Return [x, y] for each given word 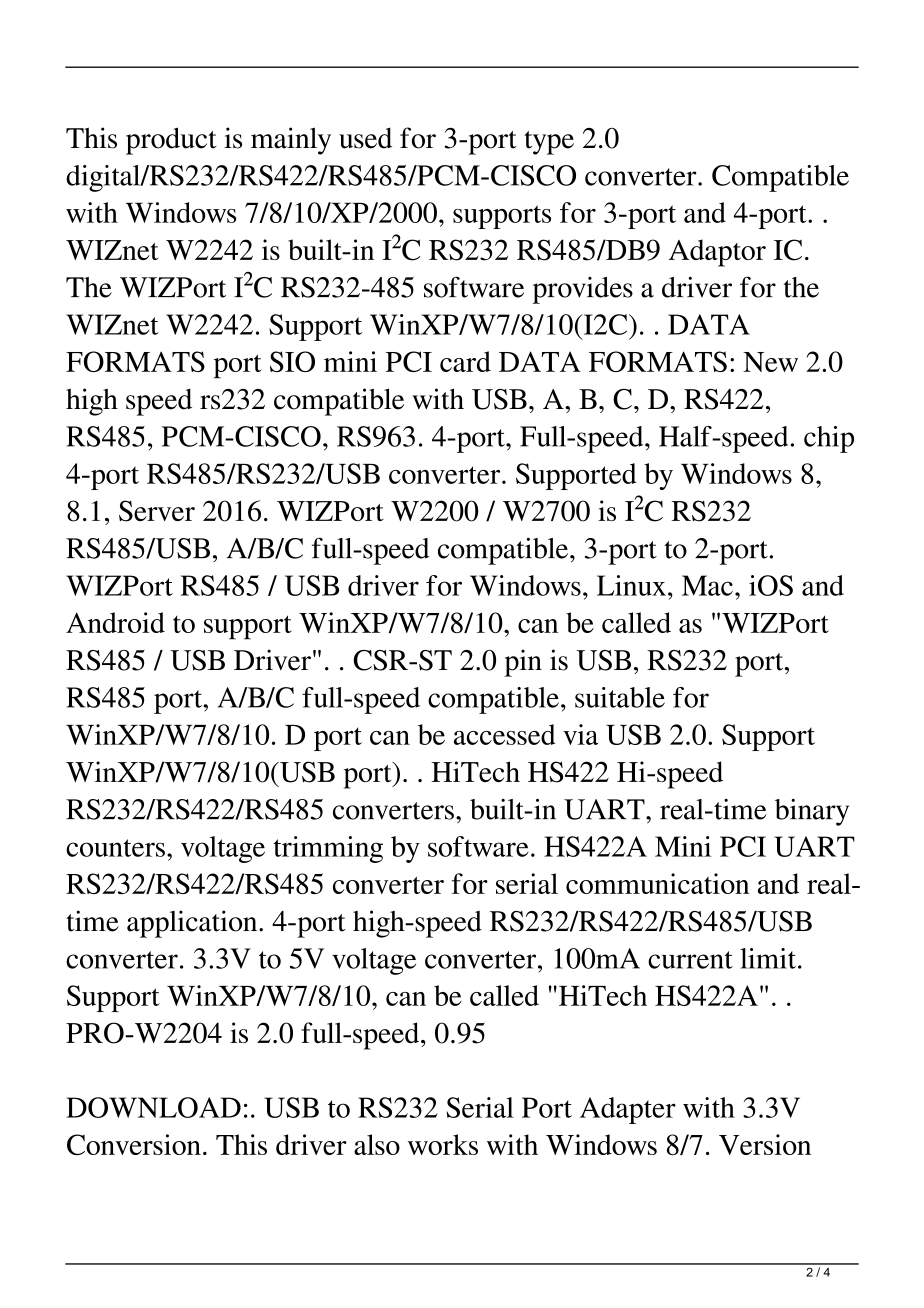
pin [523, 663]
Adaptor [717, 253]
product [171, 141]
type [549, 143]
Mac [707, 585]
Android [115, 622]
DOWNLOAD [153, 1107]
